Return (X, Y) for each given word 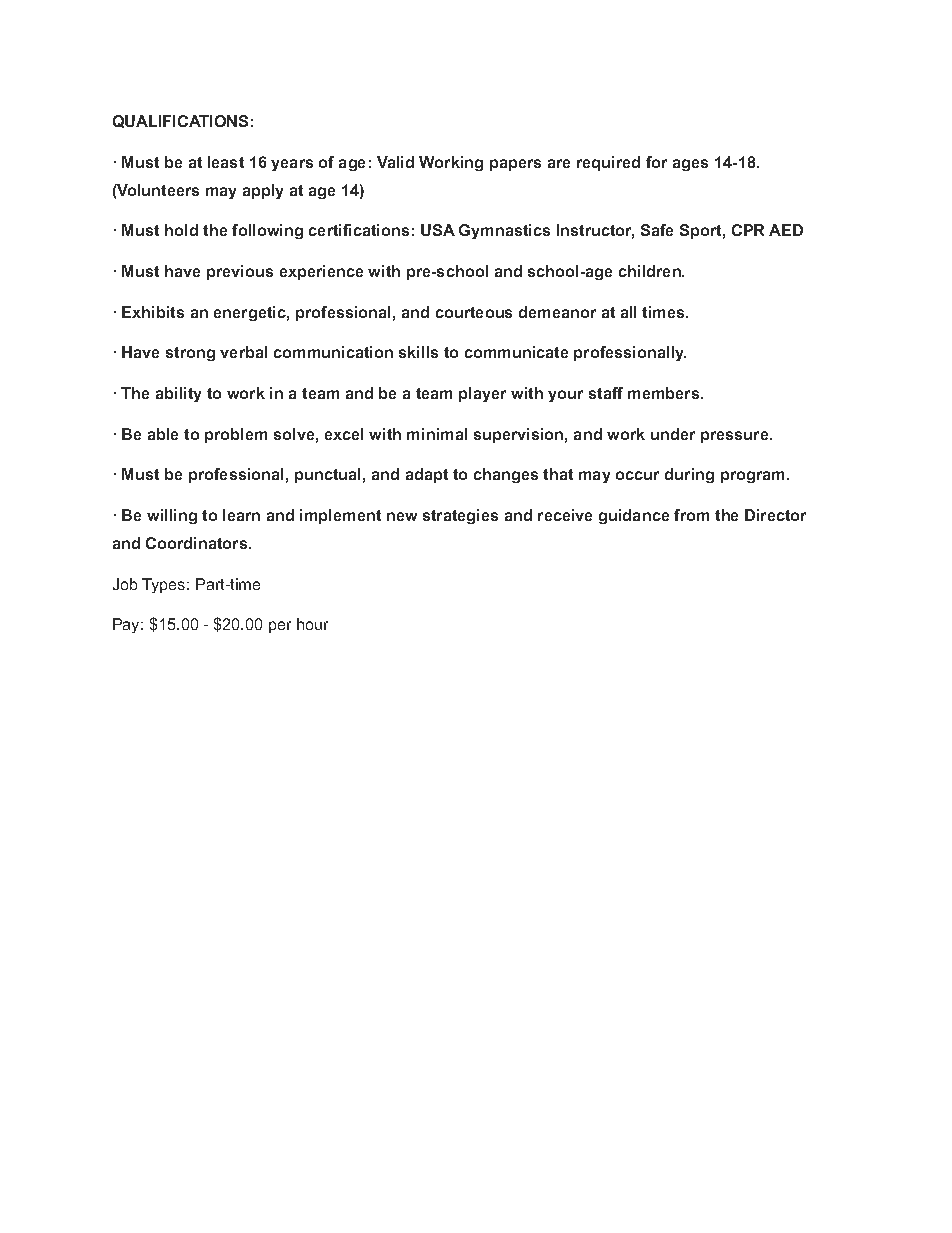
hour (312, 624)
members (663, 393)
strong (190, 354)
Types (165, 585)
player (482, 394)
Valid (395, 162)
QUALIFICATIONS (180, 121)
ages (690, 165)
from (691, 515)
